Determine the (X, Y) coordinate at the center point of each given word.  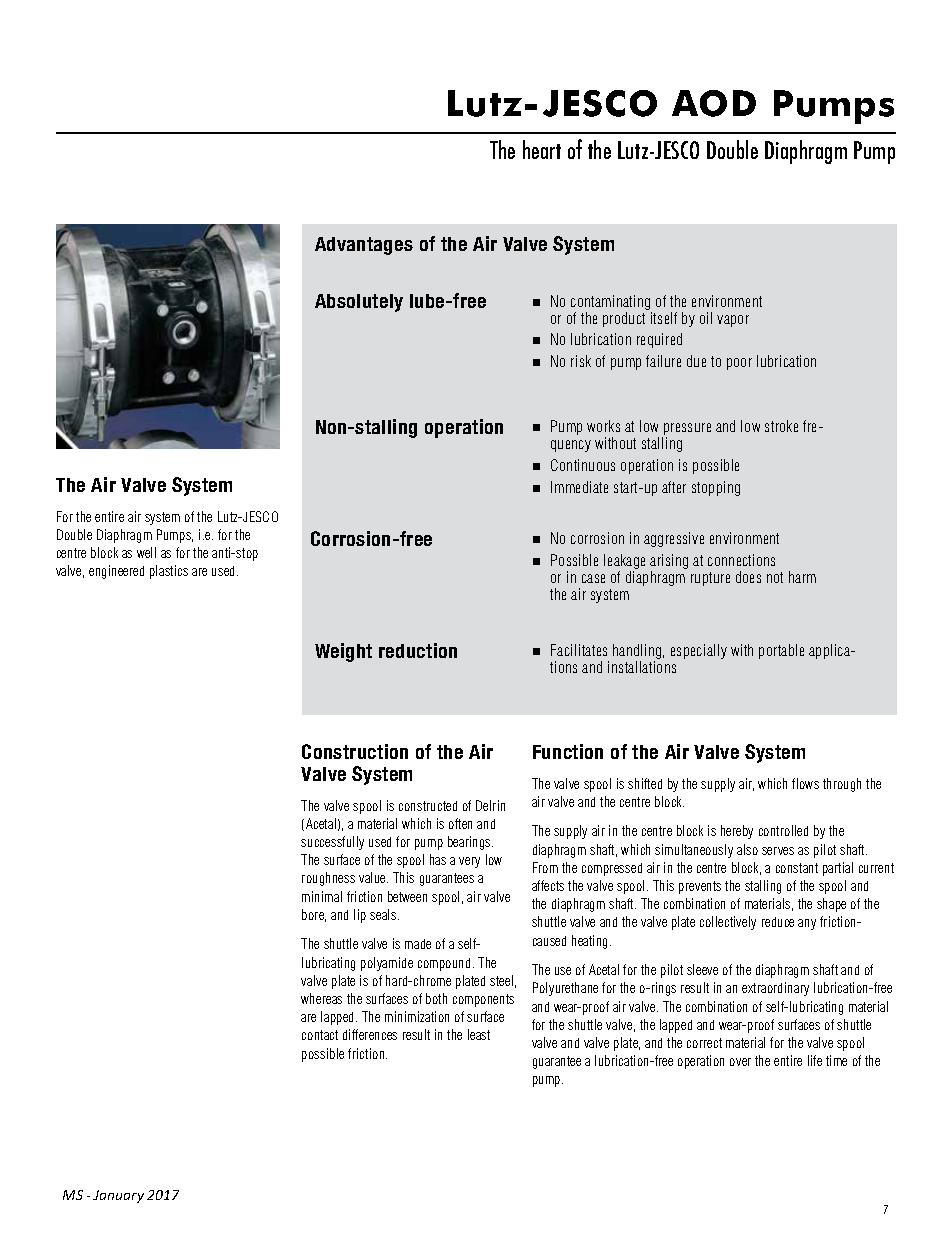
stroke (781, 426)
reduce (778, 922)
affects (548, 885)
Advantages (364, 246)
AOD (714, 103)
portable (781, 651)
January (118, 1196)
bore (314, 915)
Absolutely (359, 303)
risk (581, 361)
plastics (169, 572)
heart (542, 149)
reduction (418, 650)
